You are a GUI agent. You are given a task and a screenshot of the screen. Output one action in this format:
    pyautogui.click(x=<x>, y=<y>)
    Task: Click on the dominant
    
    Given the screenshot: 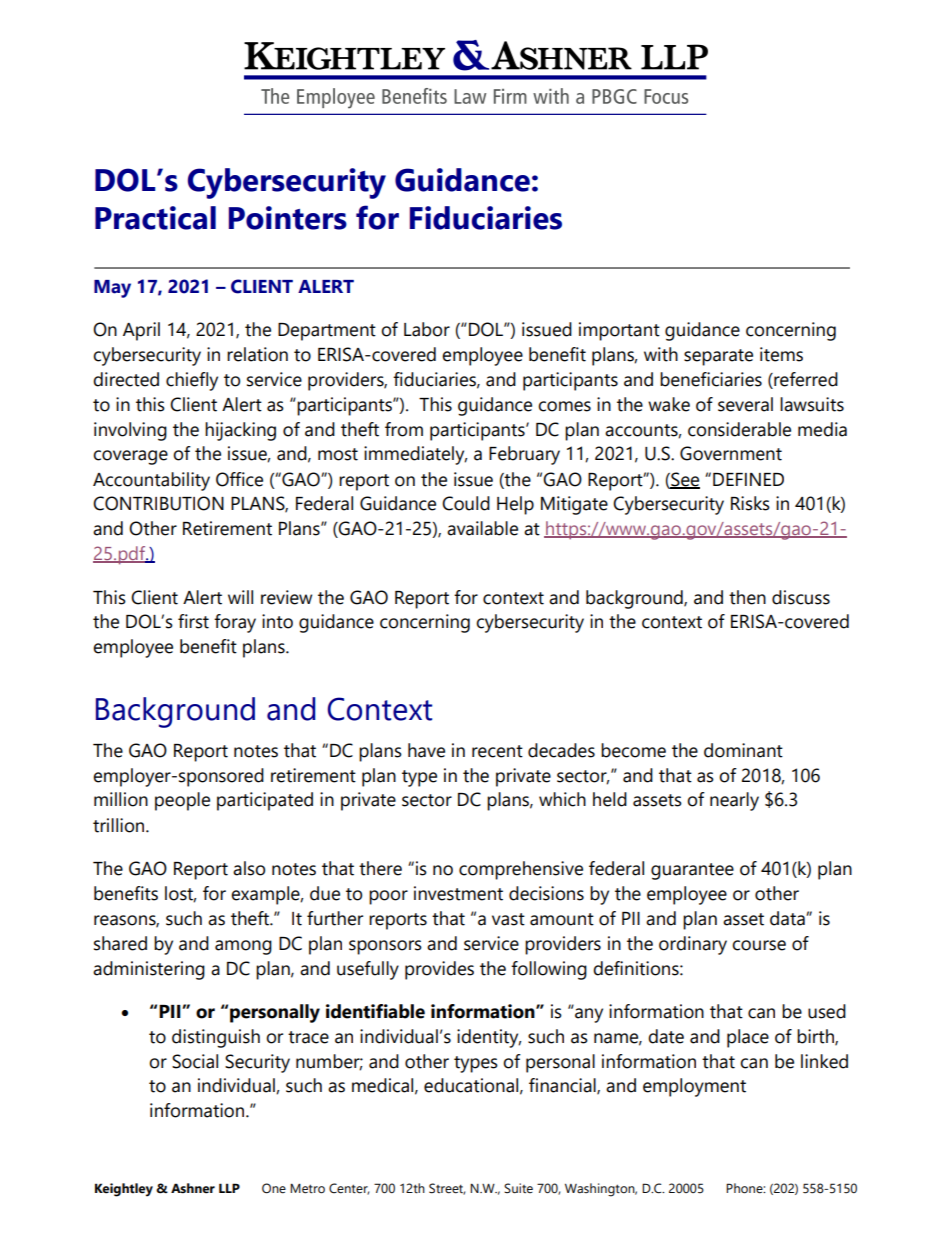 What is the action you would take?
    pyautogui.click(x=743, y=750)
